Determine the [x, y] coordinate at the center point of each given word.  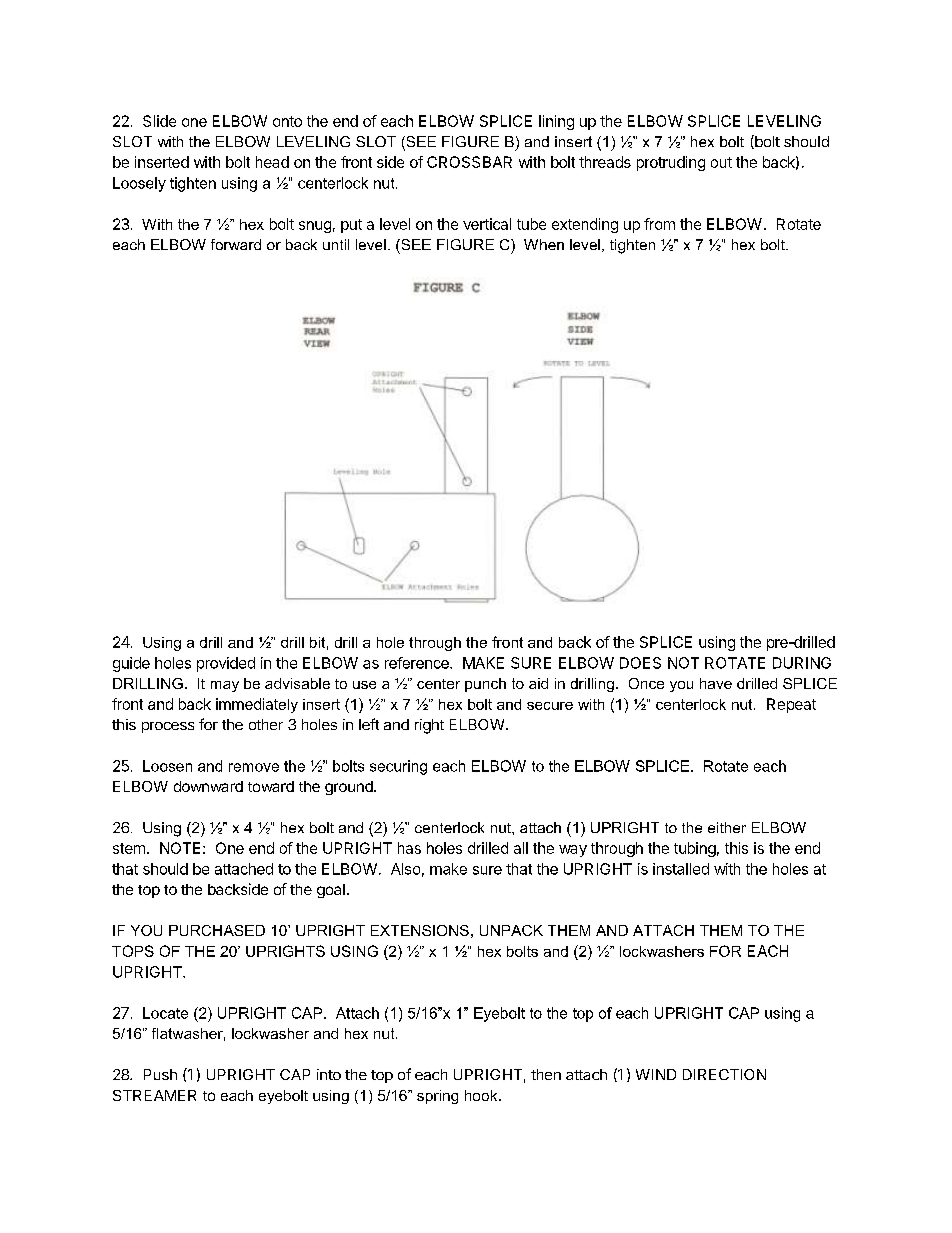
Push [160, 1074]
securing [398, 767]
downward [208, 786]
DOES [640, 663]
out [721, 162]
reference [418, 663]
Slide [159, 121]
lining [556, 122]
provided [226, 664]
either [727, 827]
